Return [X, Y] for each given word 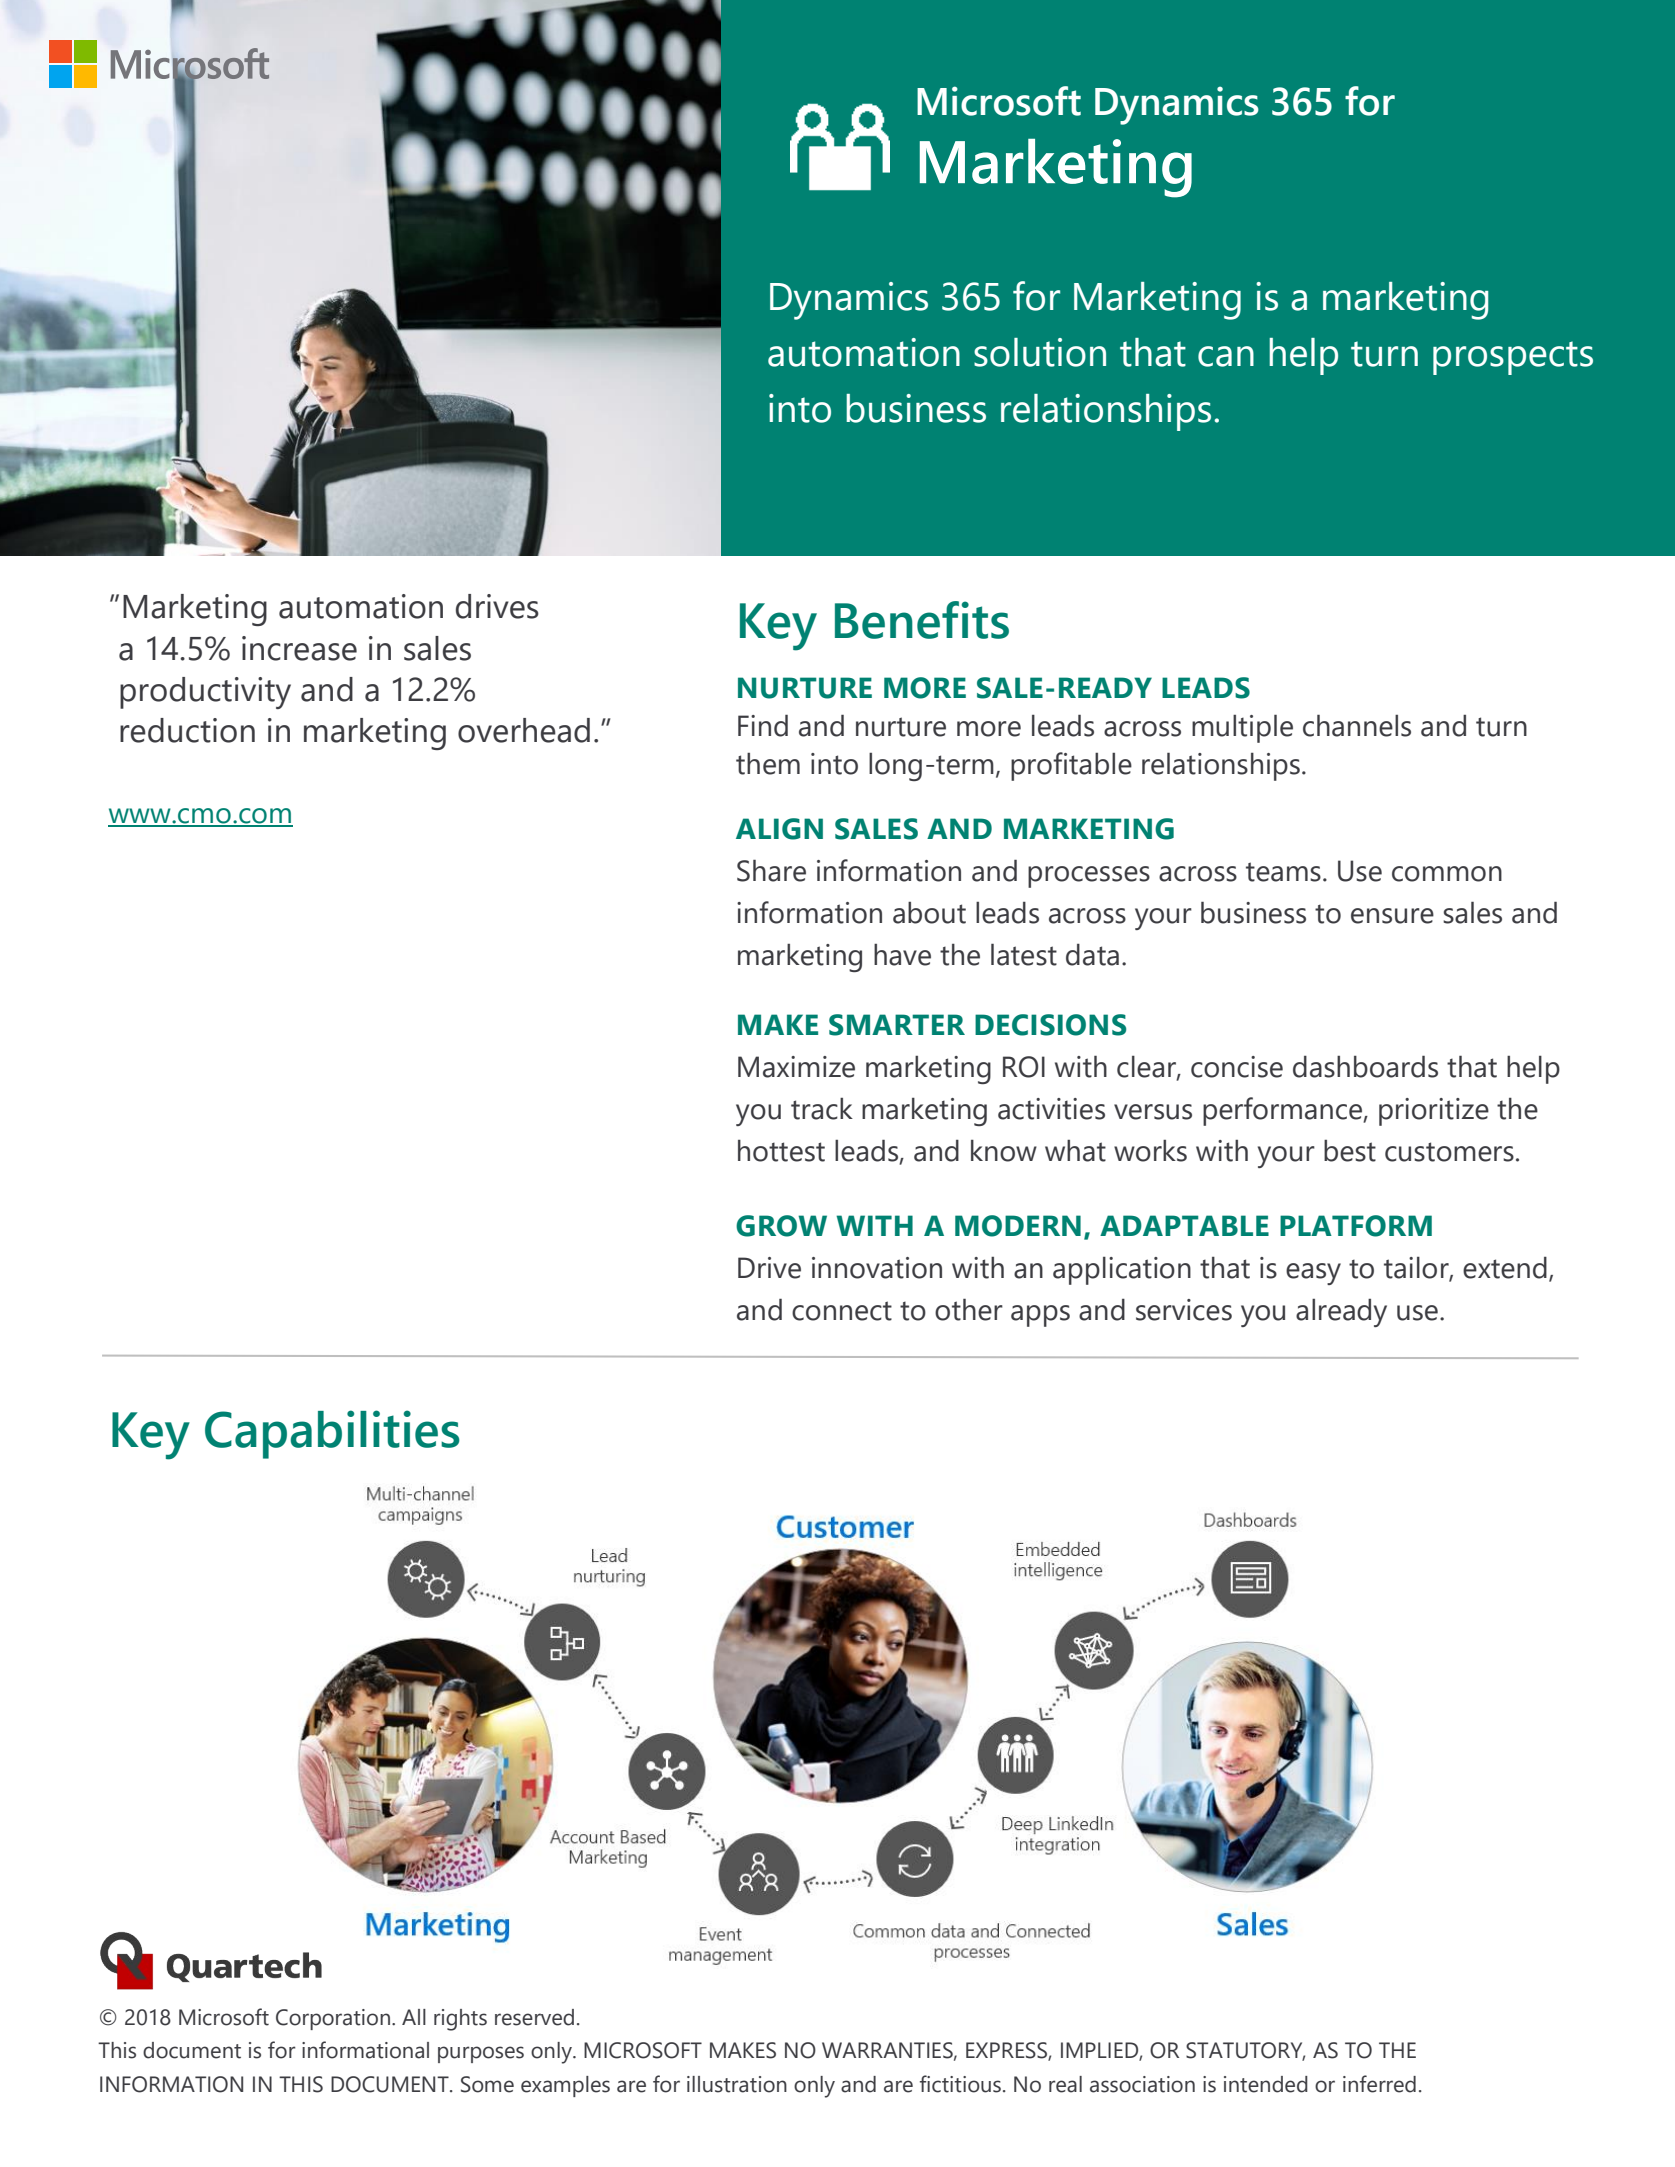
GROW [781, 1226]
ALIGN [779, 829]
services [1184, 1310]
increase [299, 648]
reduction [187, 730]
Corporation [333, 2019]
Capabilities [332, 1434]
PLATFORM [1356, 1226]
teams [1283, 872]
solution [1040, 352]
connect [842, 1311]
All [414, 2017]
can [1226, 356]
